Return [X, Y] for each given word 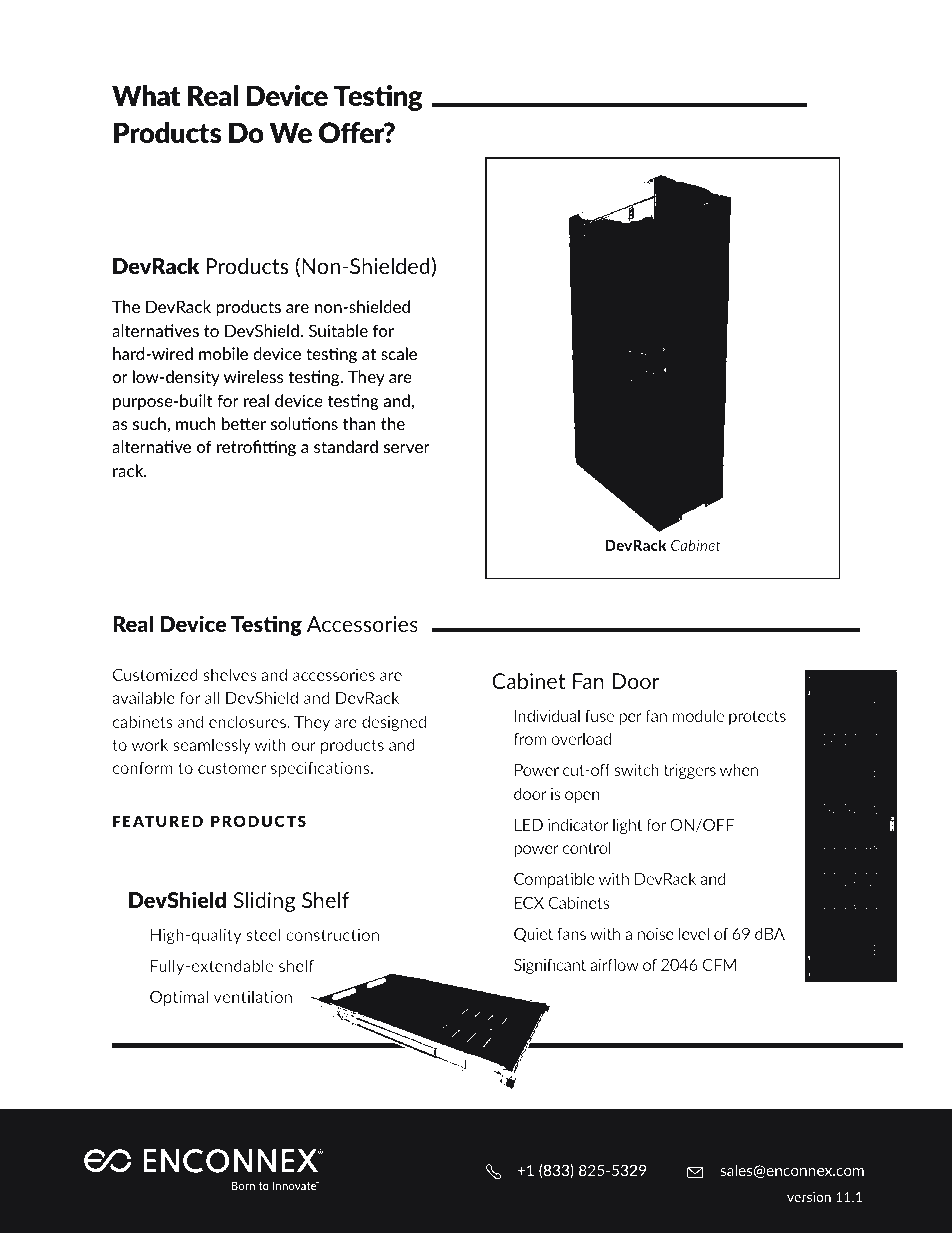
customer [232, 768]
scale [399, 353]
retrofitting [256, 448]
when [739, 769]
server [407, 448]
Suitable [338, 330]
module [698, 715]
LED [529, 825]
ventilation [253, 996]
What [146, 95]
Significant [550, 966]
